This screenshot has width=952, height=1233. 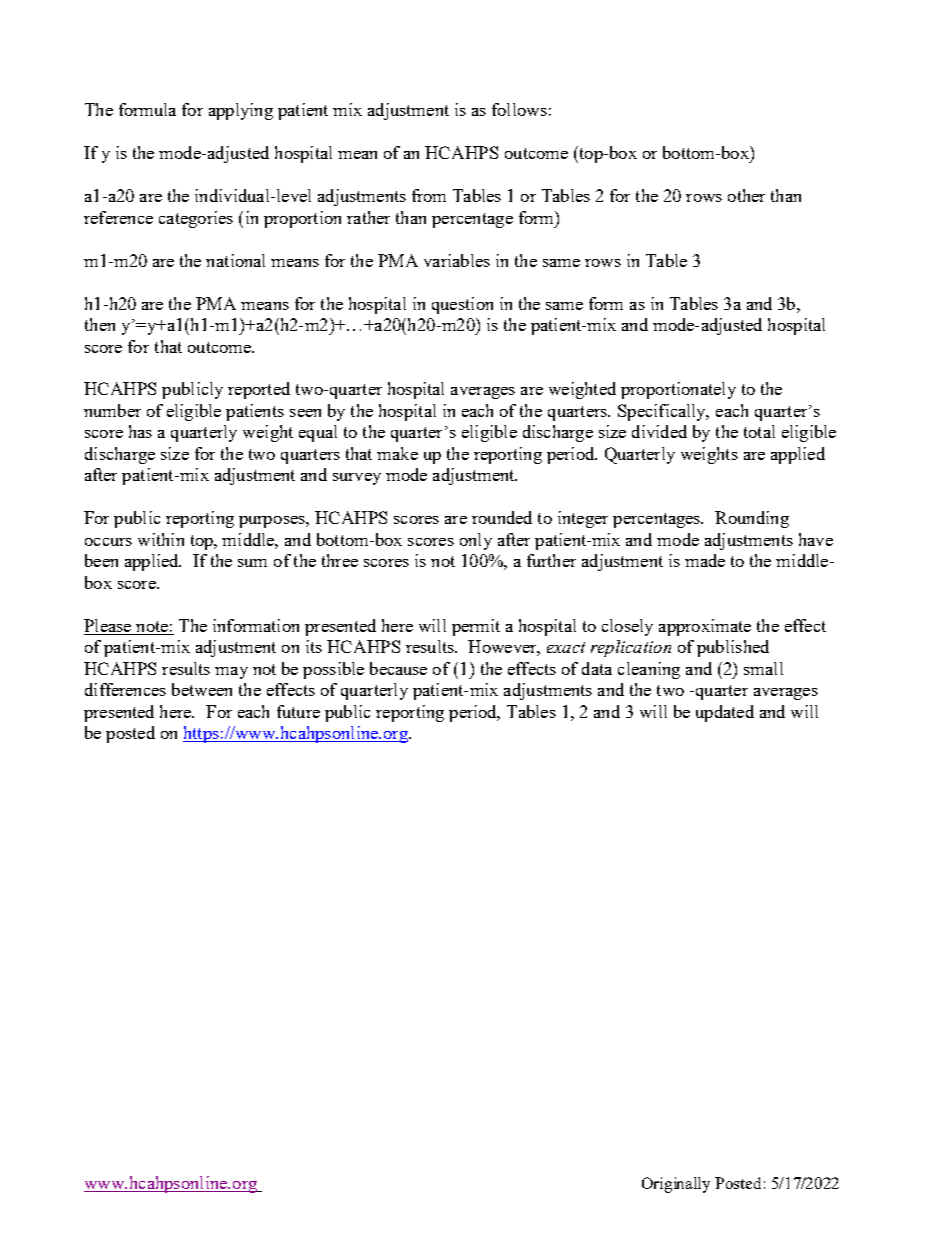 I want to click on updated, so click(x=725, y=713).
